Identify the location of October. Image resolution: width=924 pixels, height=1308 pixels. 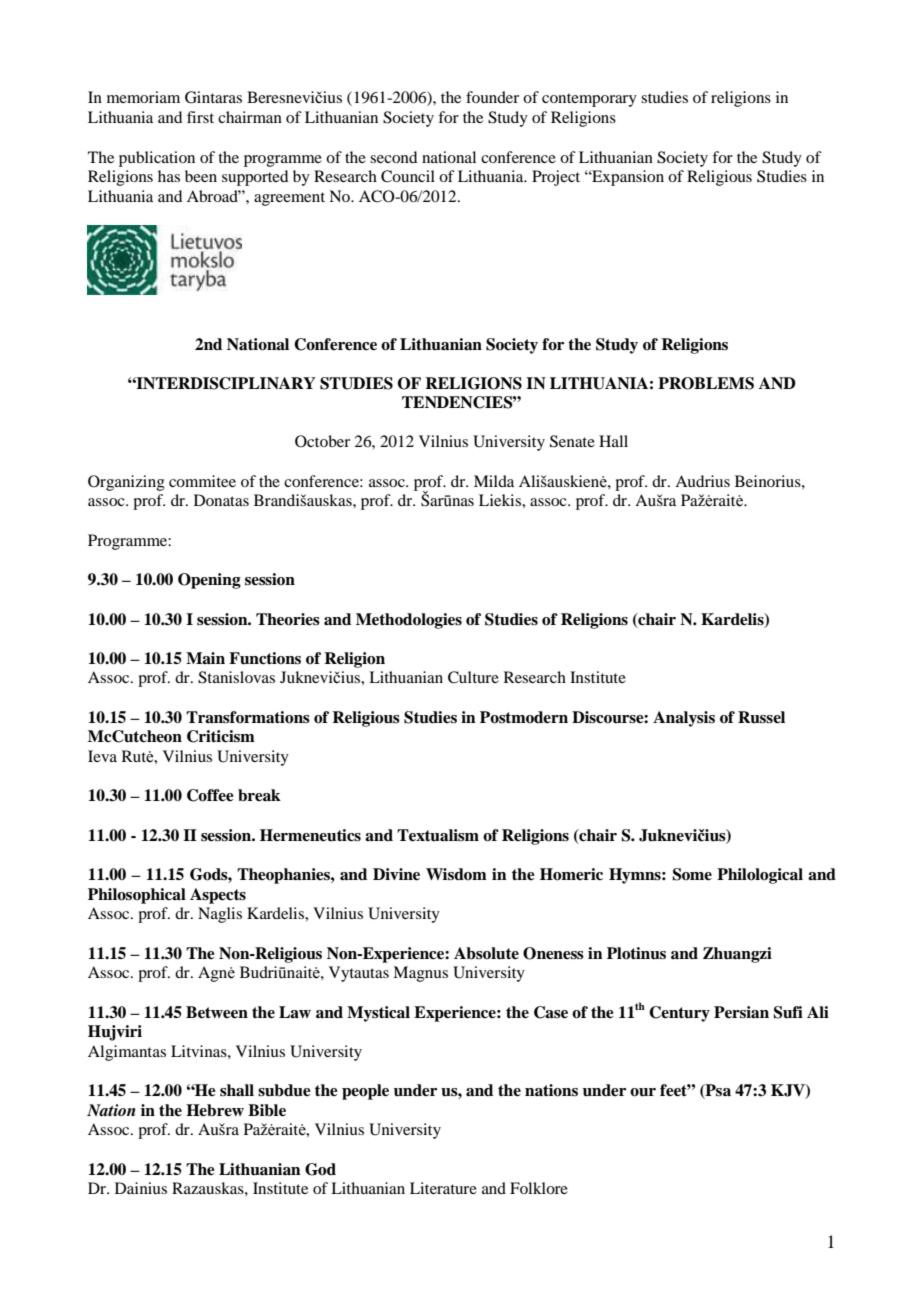
(322, 441).
